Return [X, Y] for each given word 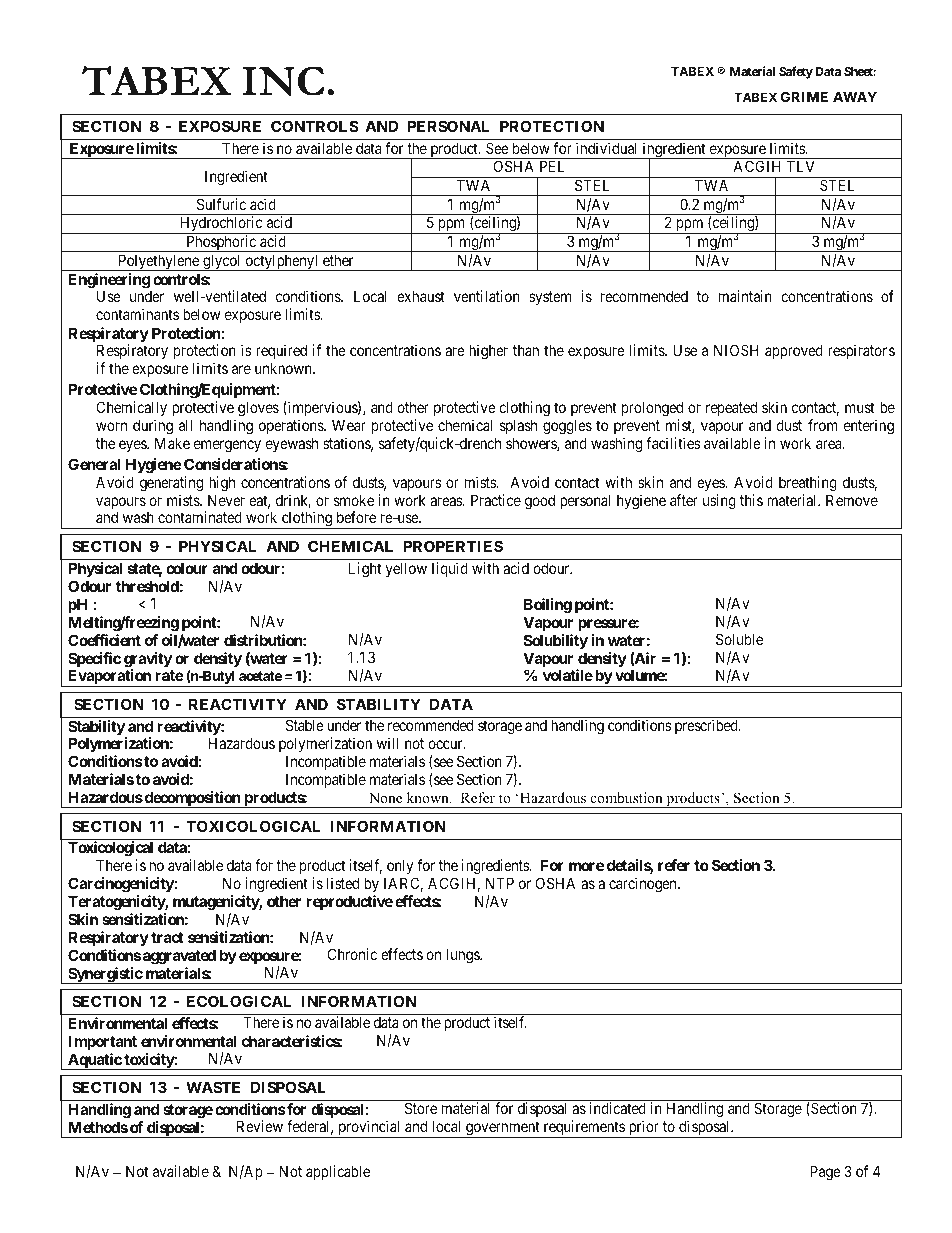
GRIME [804, 96]
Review [260, 1126]
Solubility [556, 641]
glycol [222, 262]
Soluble [739, 639]
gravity [148, 661]
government [503, 1129]
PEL [552, 166]
